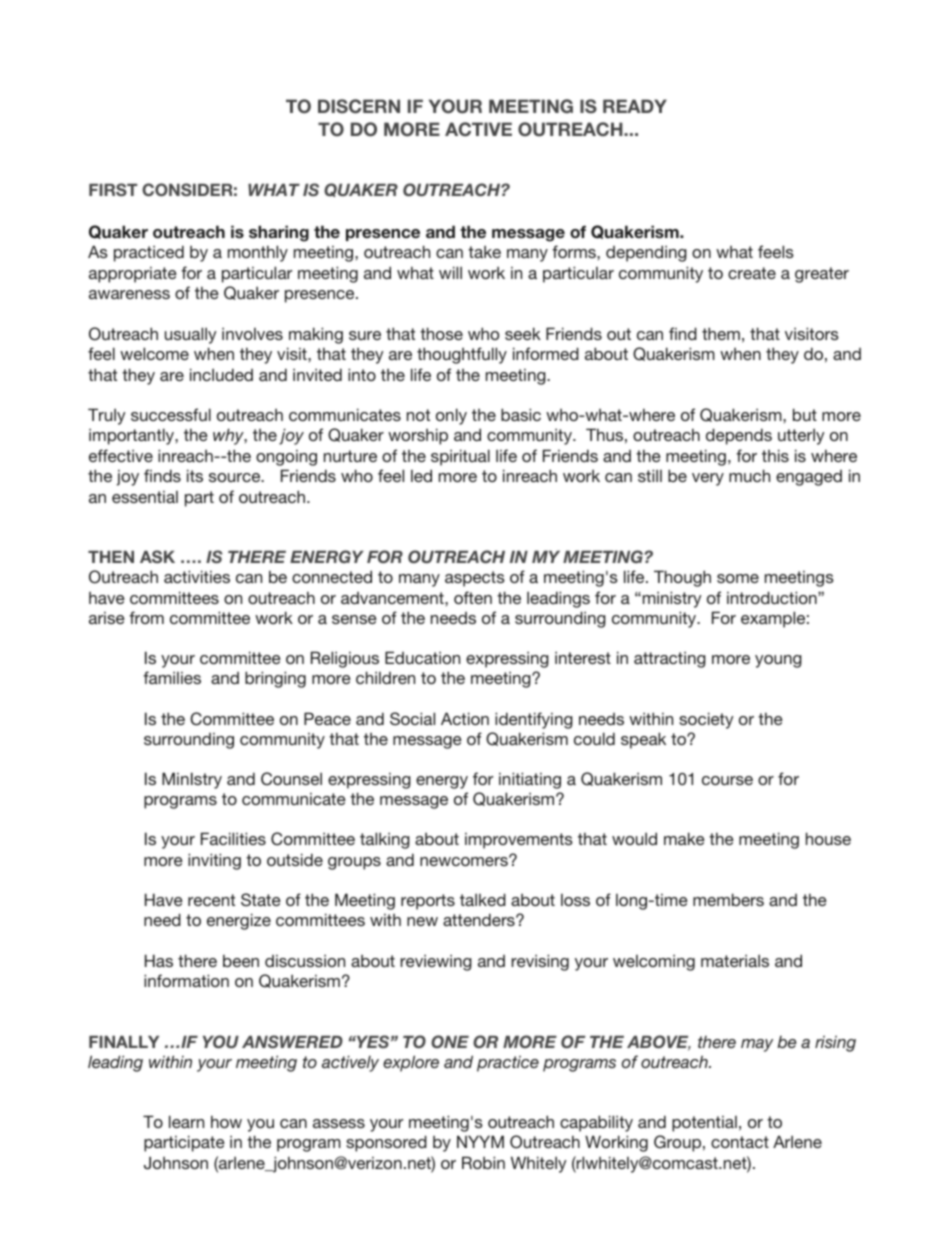 The width and height of the screenshot is (952, 1233). Describe the element at coordinates (113, 189) in the screenshot. I see `FIRST` at that location.
